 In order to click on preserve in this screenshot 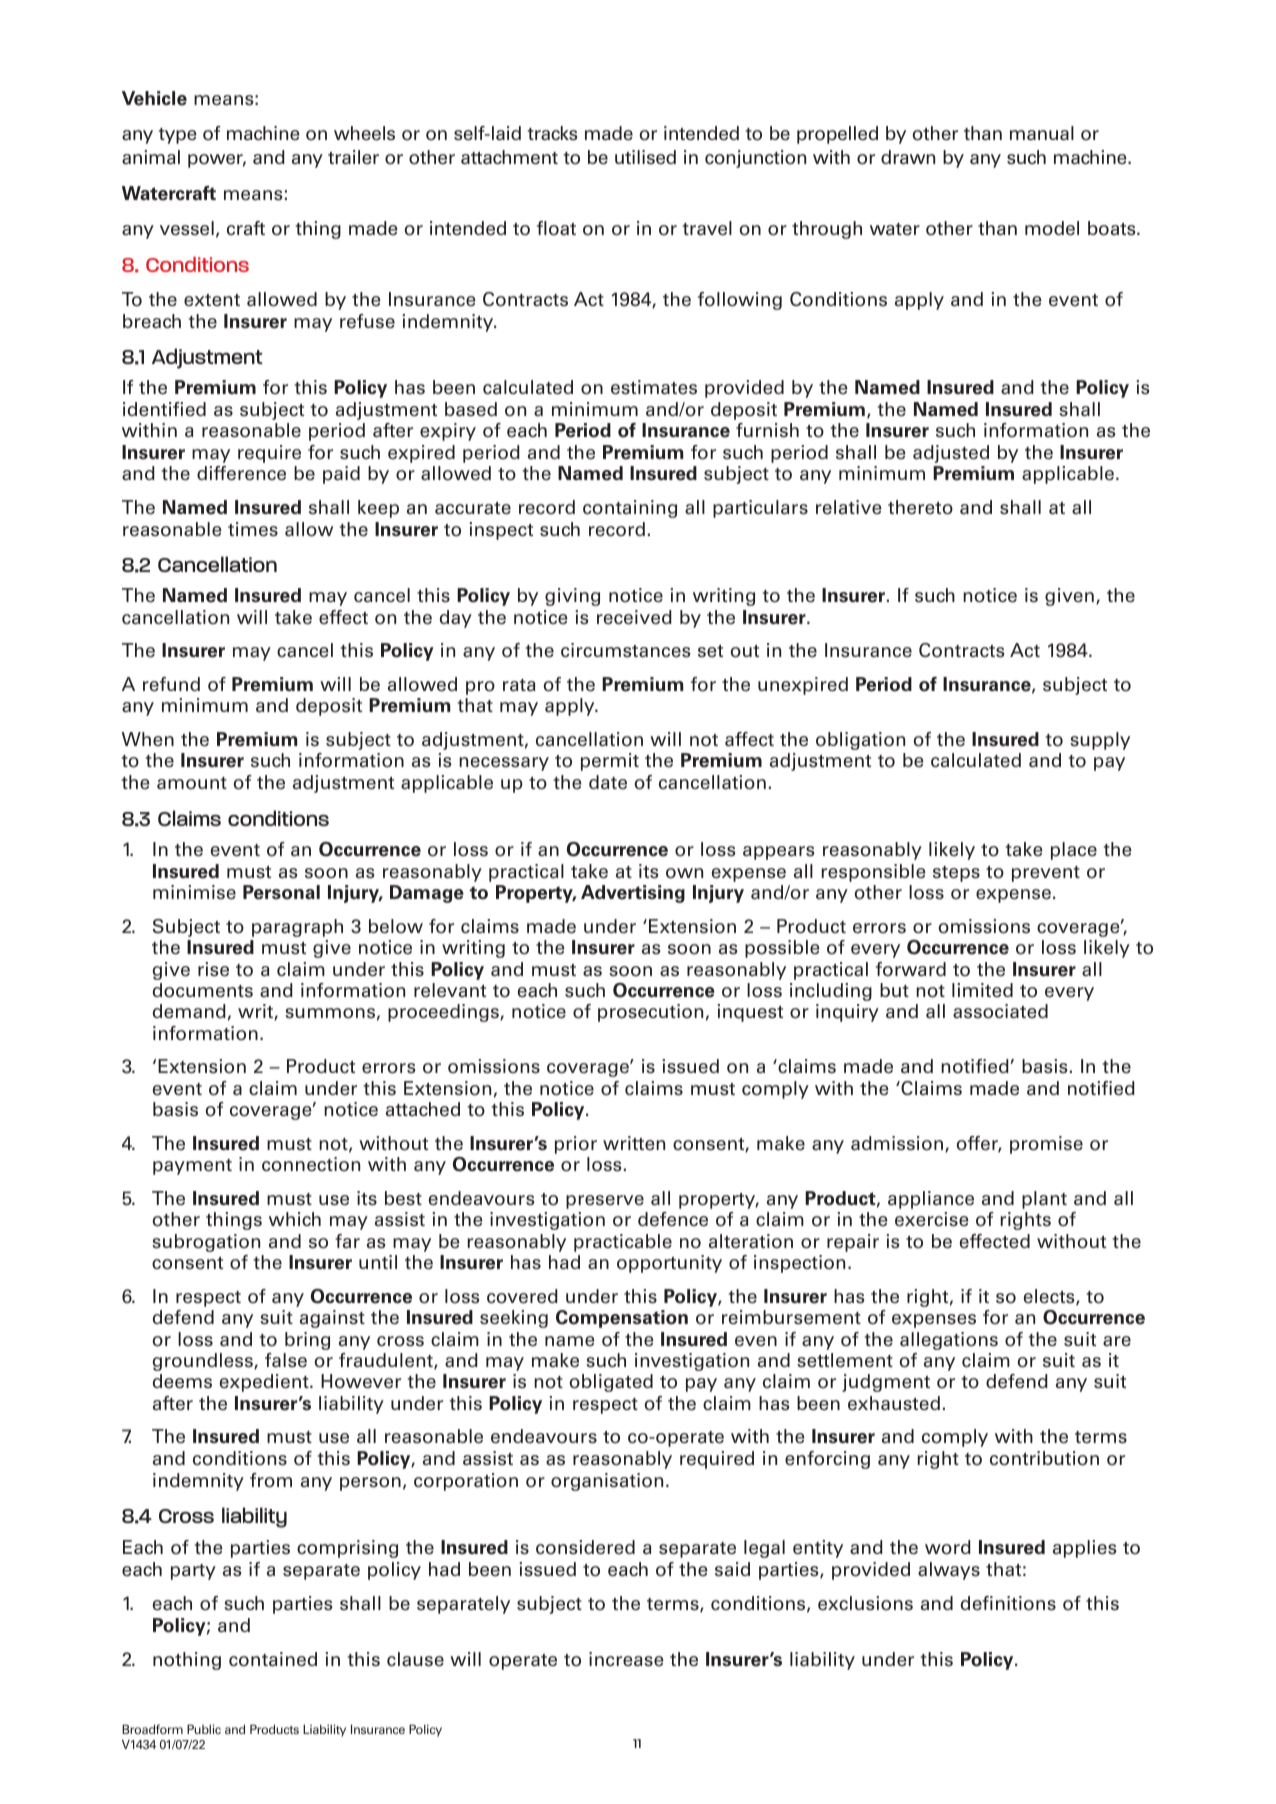, I will do `click(605, 1202)`.
